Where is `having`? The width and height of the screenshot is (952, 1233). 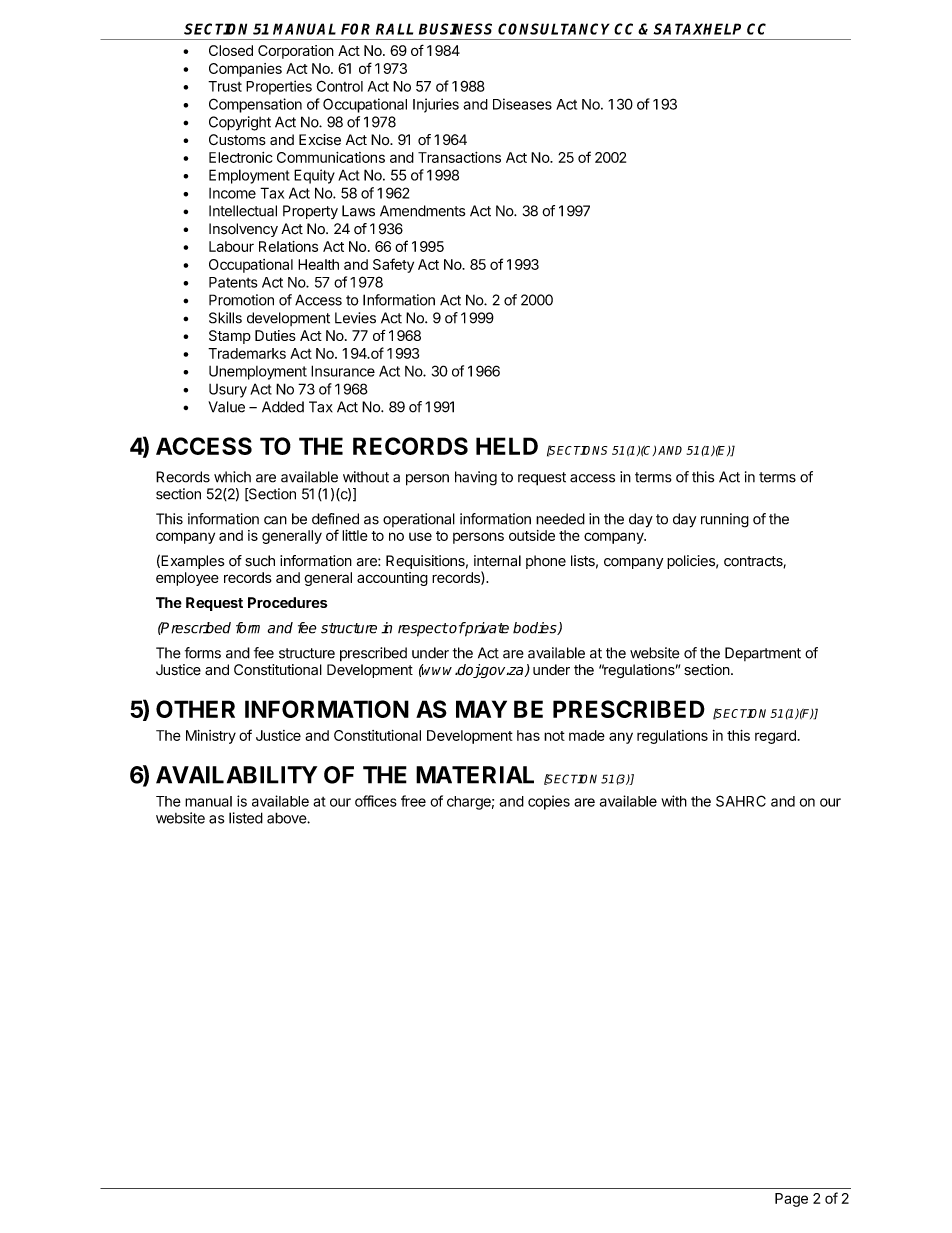
having is located at coordinates (476, 478).
